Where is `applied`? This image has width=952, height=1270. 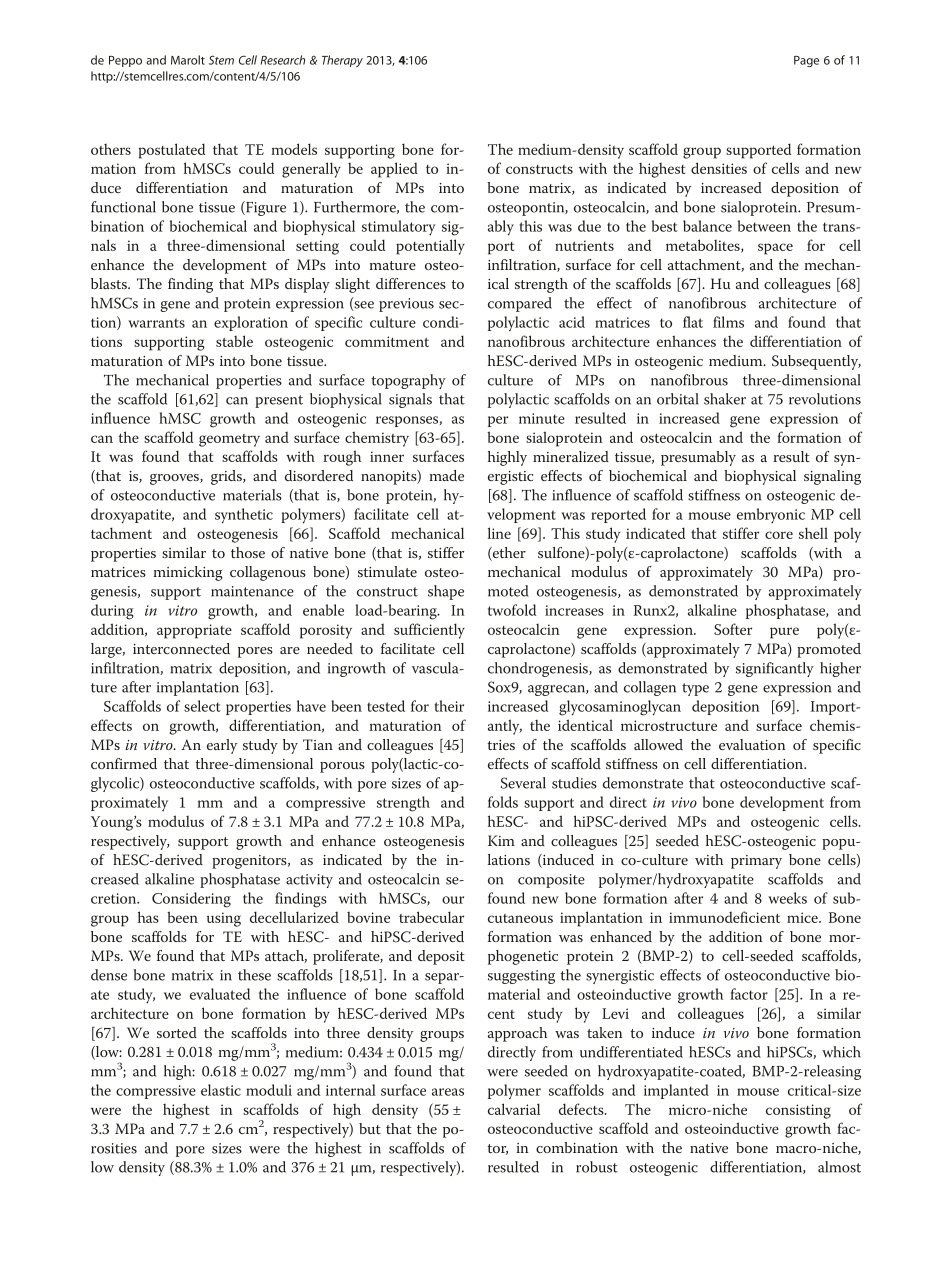 applied is located at coordinates (394, 170).
